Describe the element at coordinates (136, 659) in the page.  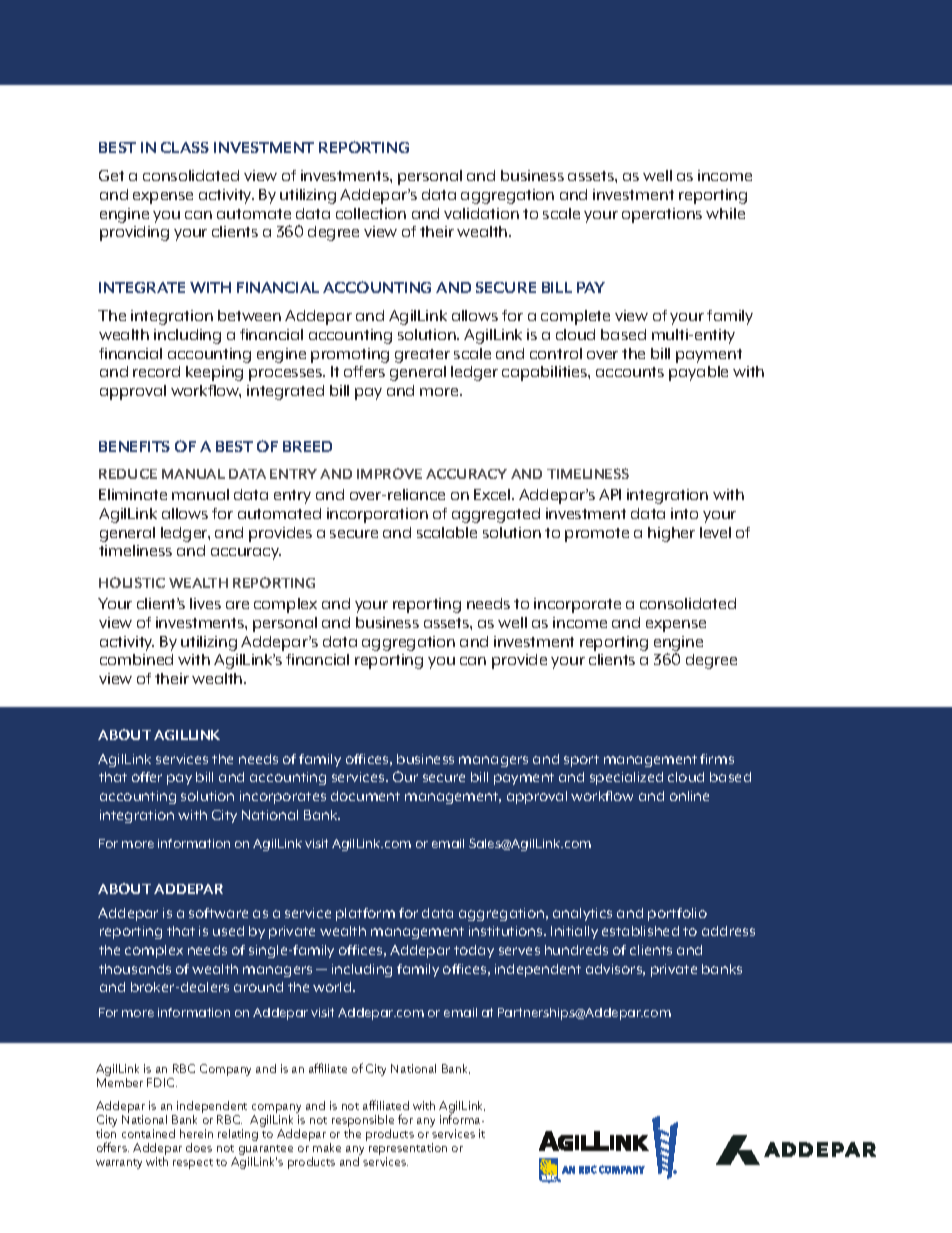
I see `combined` at that location.
